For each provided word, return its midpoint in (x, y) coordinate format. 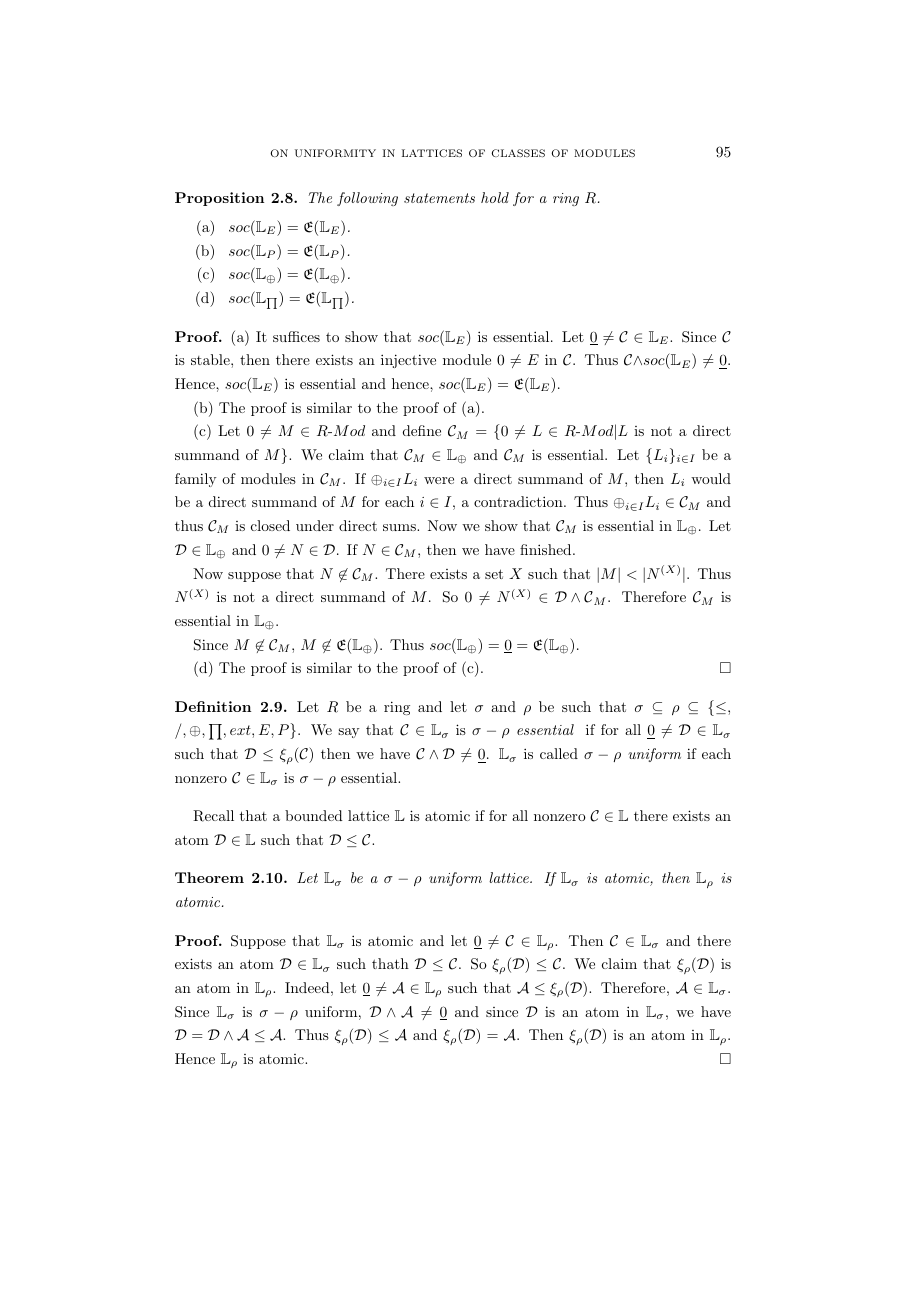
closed (270, 525)
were (439, 480)
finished (547, 549)
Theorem (209, 877)
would (711, 478)
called (559, 753)
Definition (213, 706)
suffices (296, 336)
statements (439, 198)
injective (408, 361)
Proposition (219, 199)
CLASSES (518, 153)
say (348, 733)
